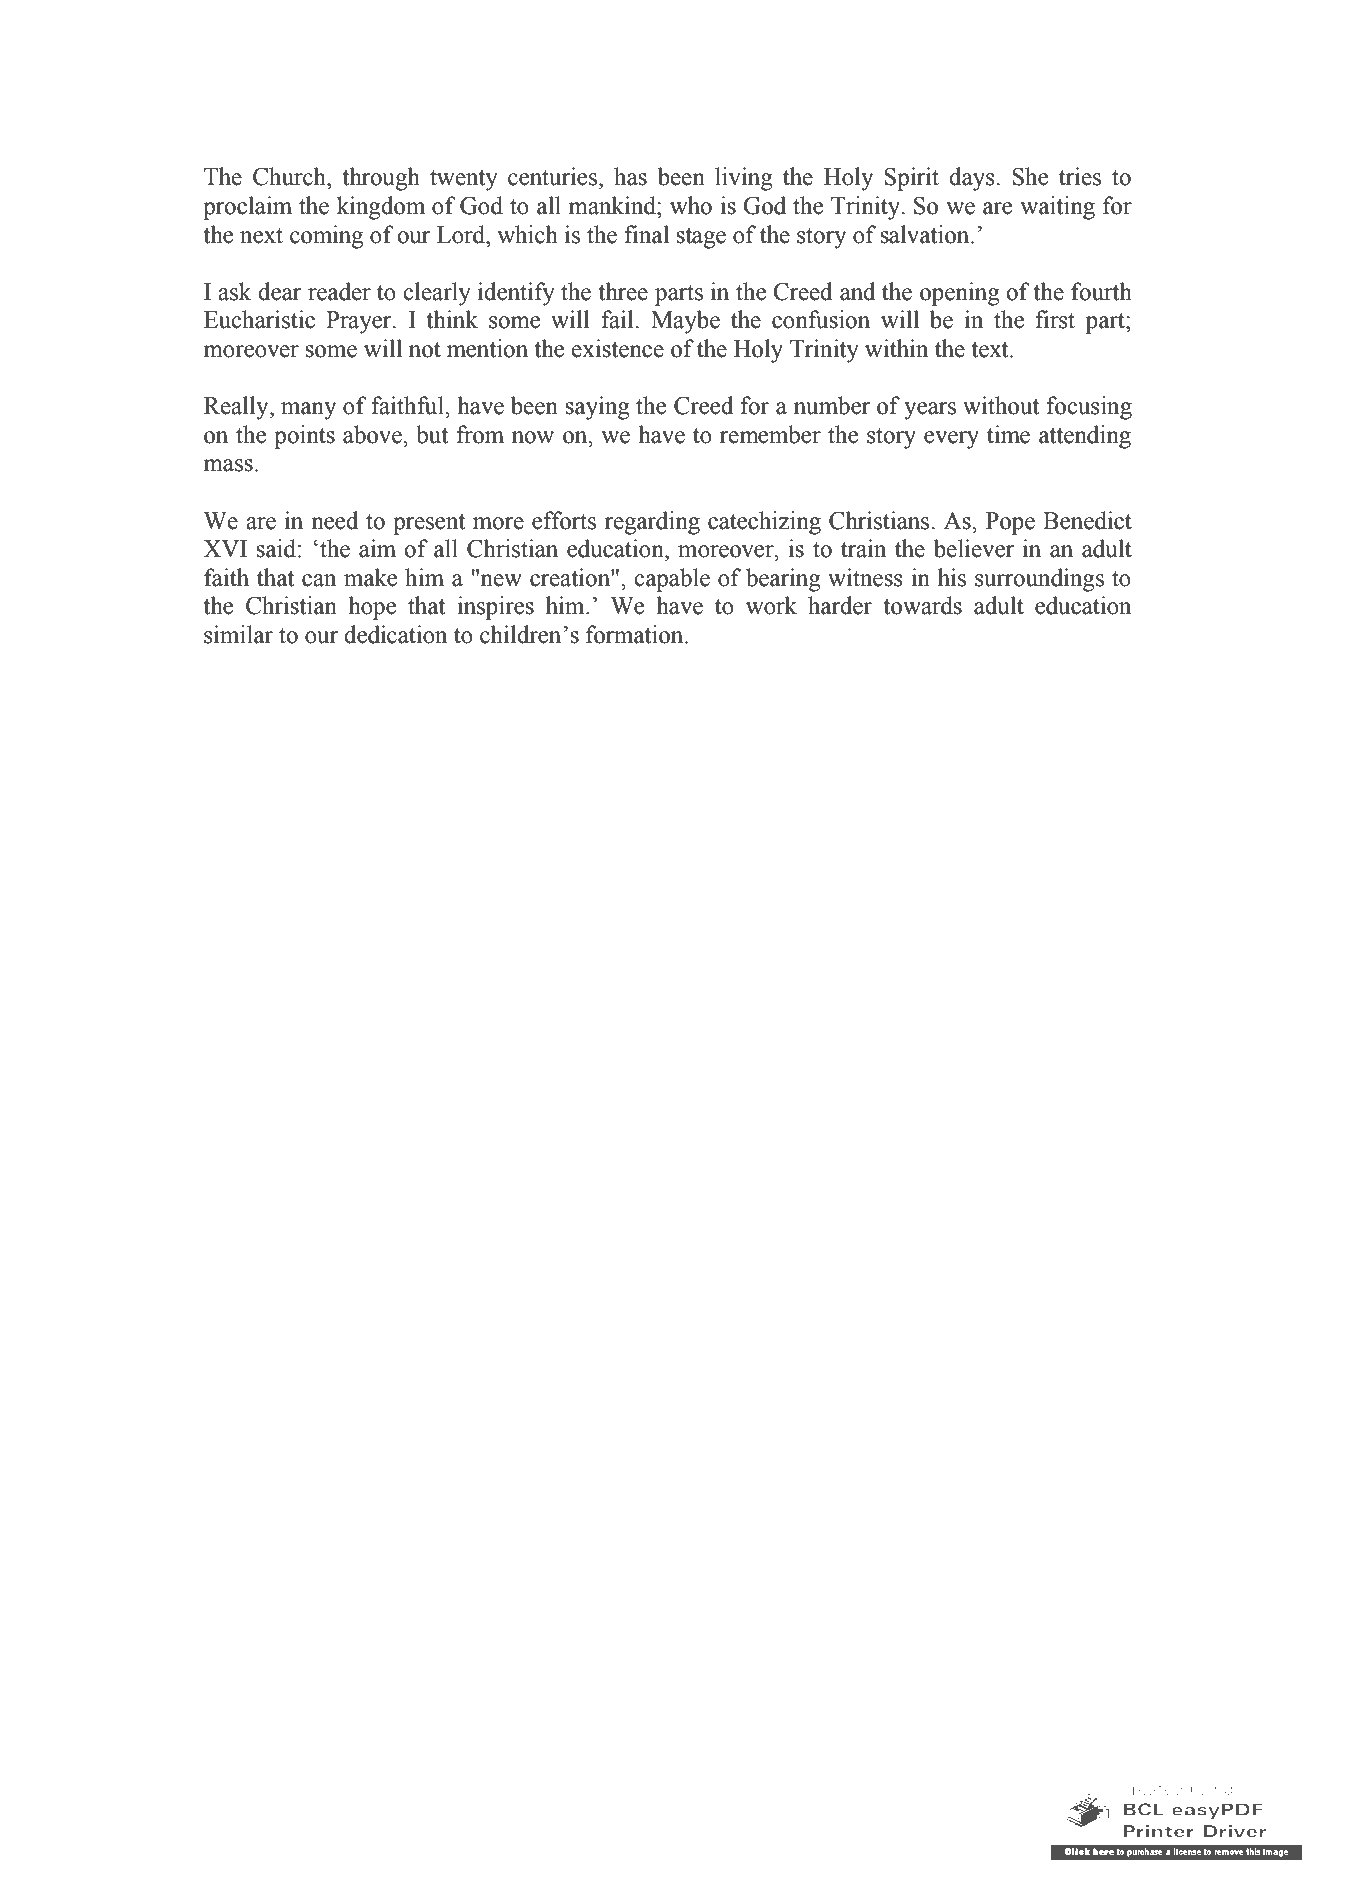 Image resolution: width=1346 pixels, height=1904 pixels. I want to click on has, so click(630, 176).
